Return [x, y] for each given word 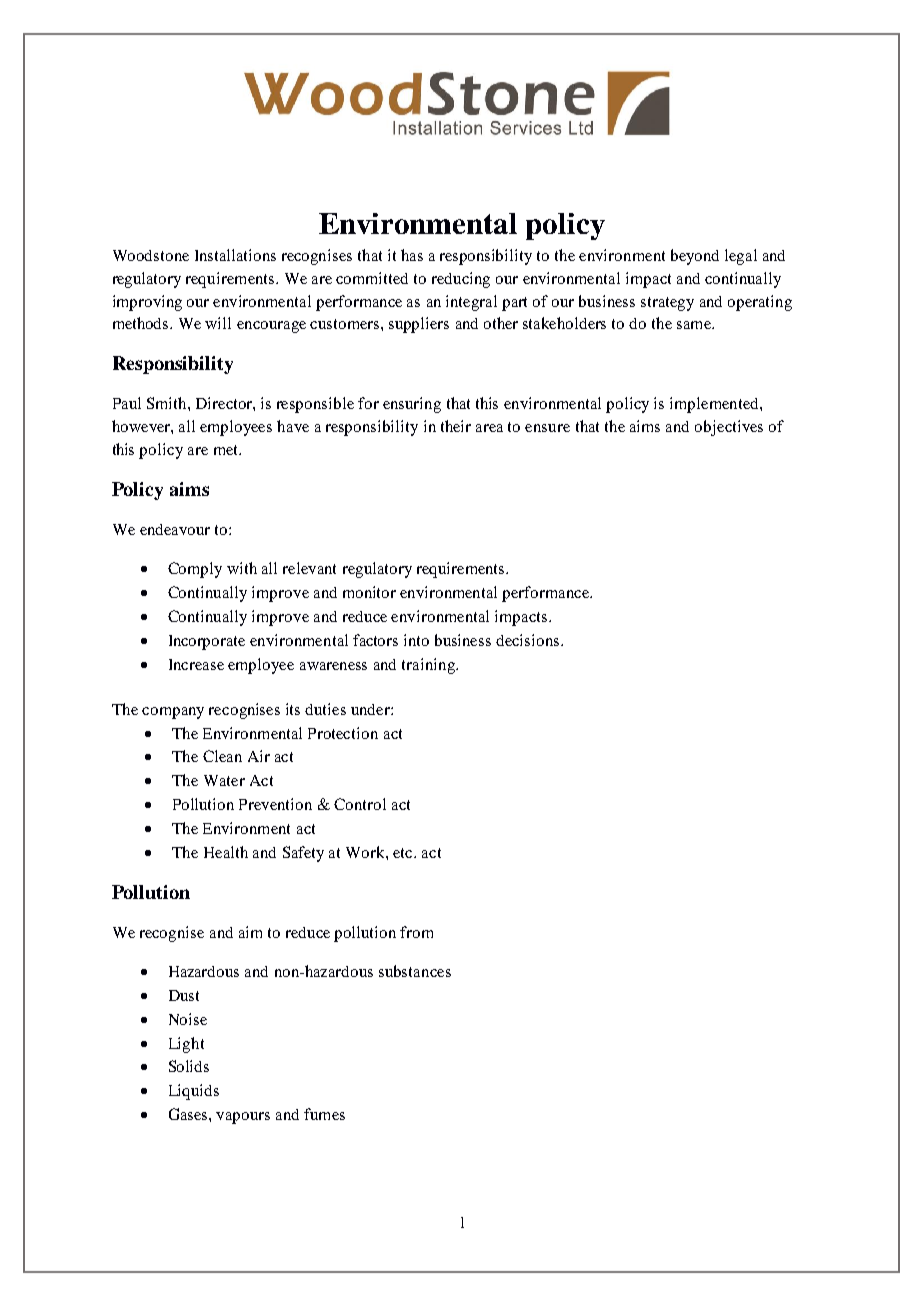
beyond [695, 257]
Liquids [194, 1092]
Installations [235, 255]
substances [415, 971]
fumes [324, 1114]
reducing [461, 280]
